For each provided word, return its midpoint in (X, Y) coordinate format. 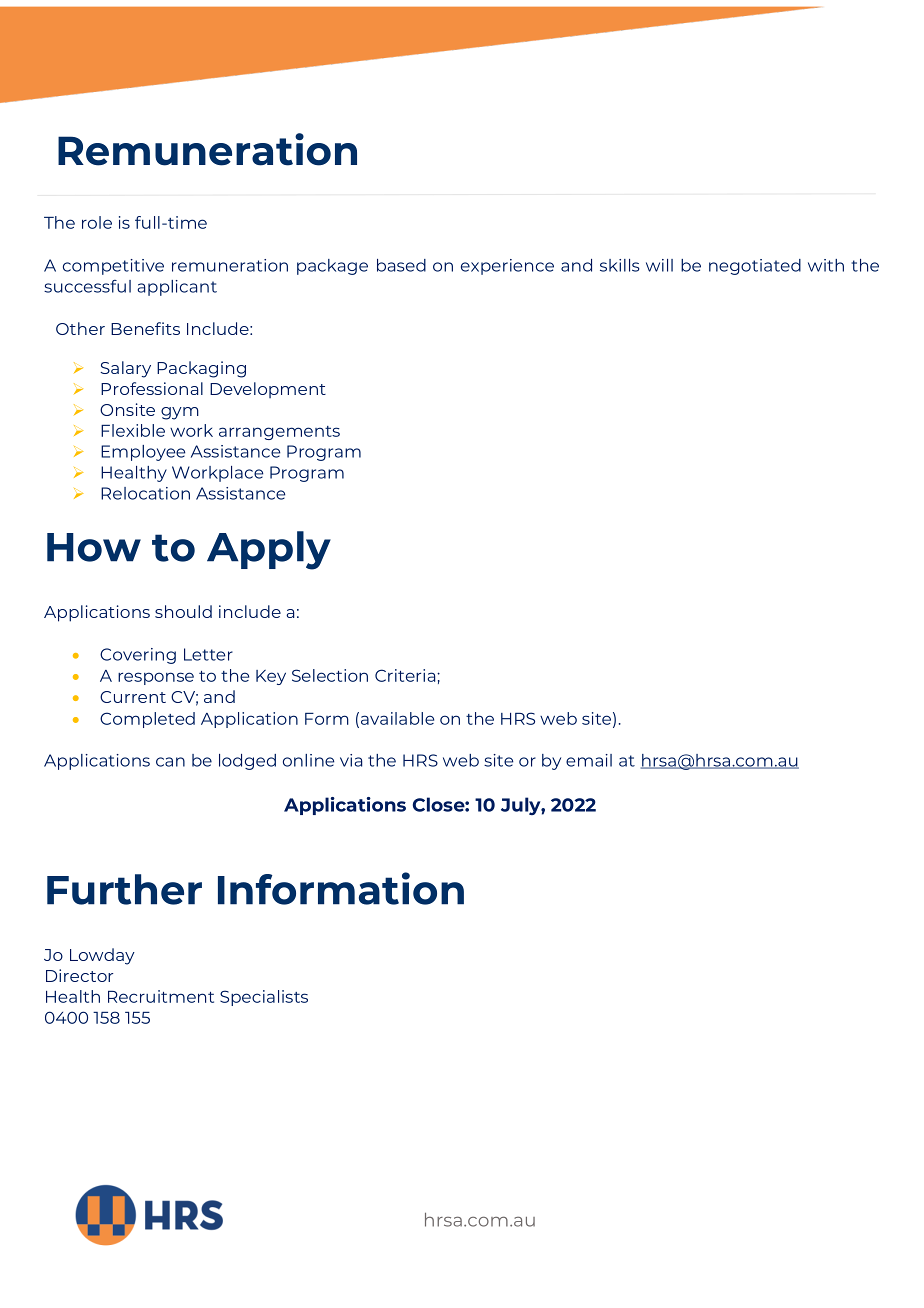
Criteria (406, 675)
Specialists (264, 998)
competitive (113, 267)
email (589, 760)
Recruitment (161, 996)
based (401, 265)
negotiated (755, 267)
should (183, 611)
